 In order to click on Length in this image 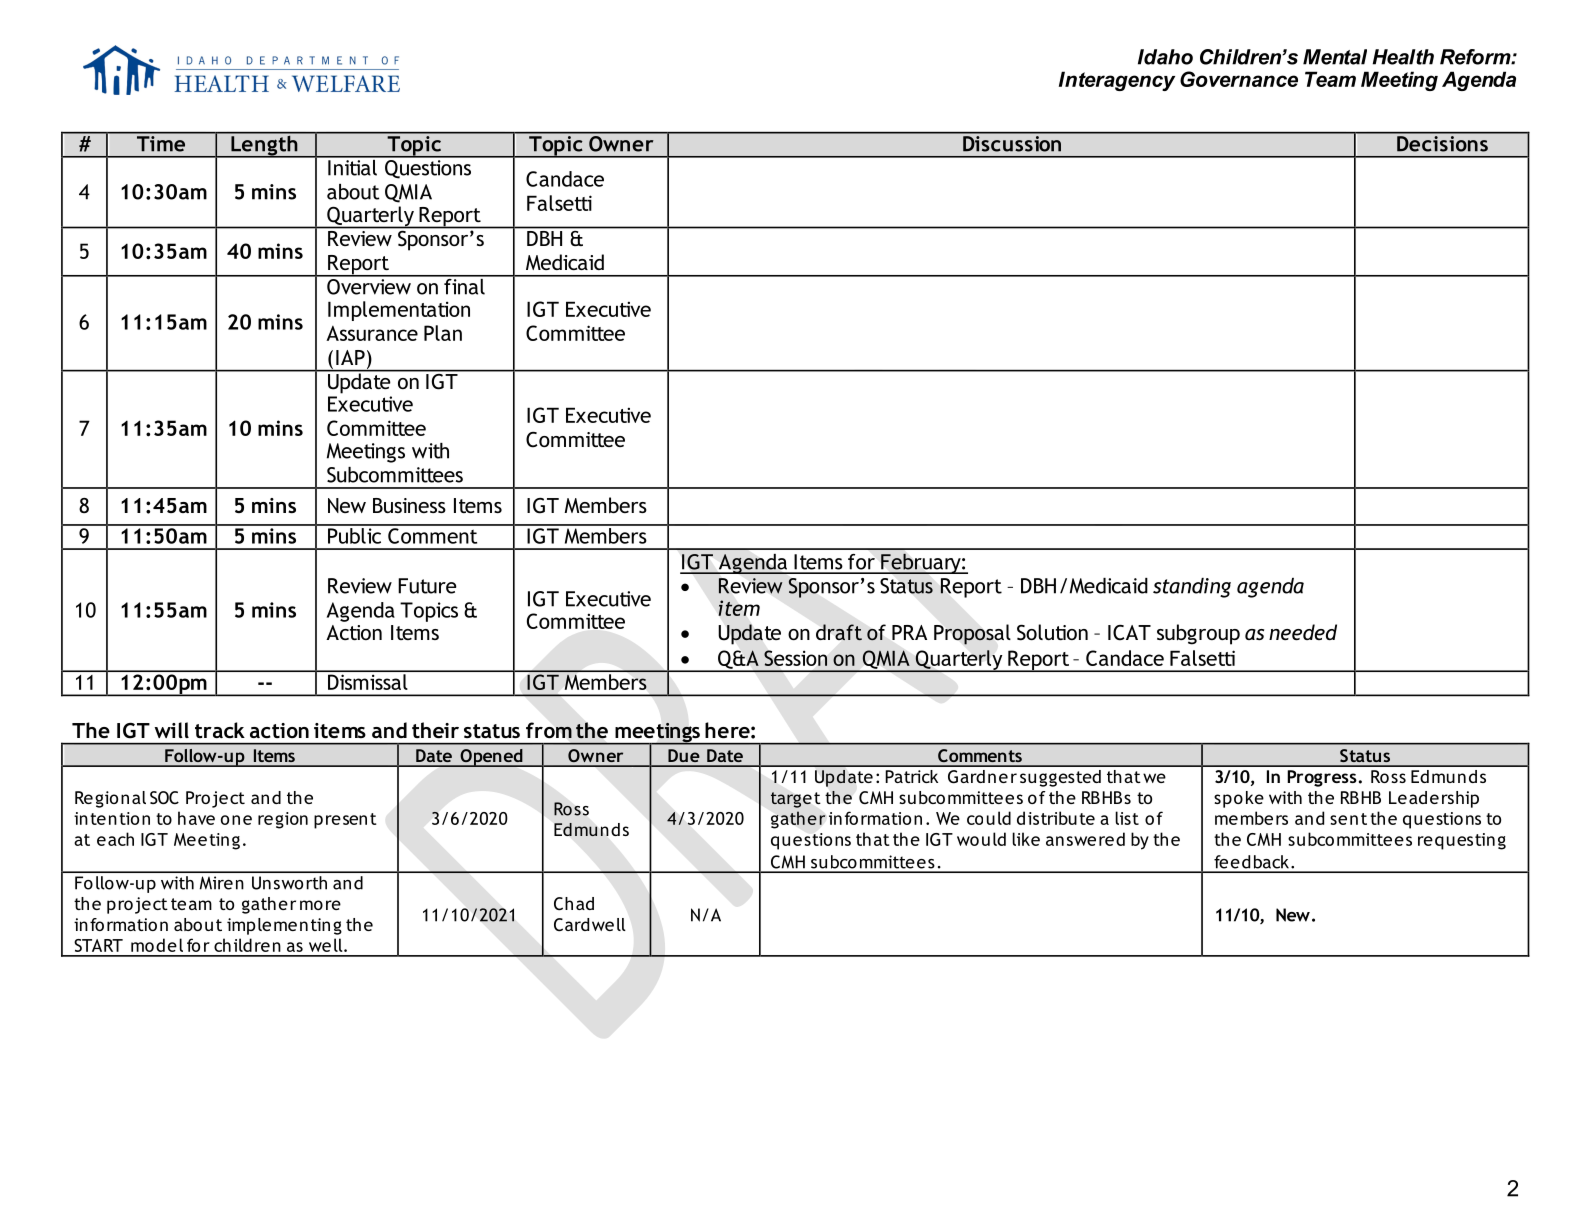, I will do `click(264, 145)`.
